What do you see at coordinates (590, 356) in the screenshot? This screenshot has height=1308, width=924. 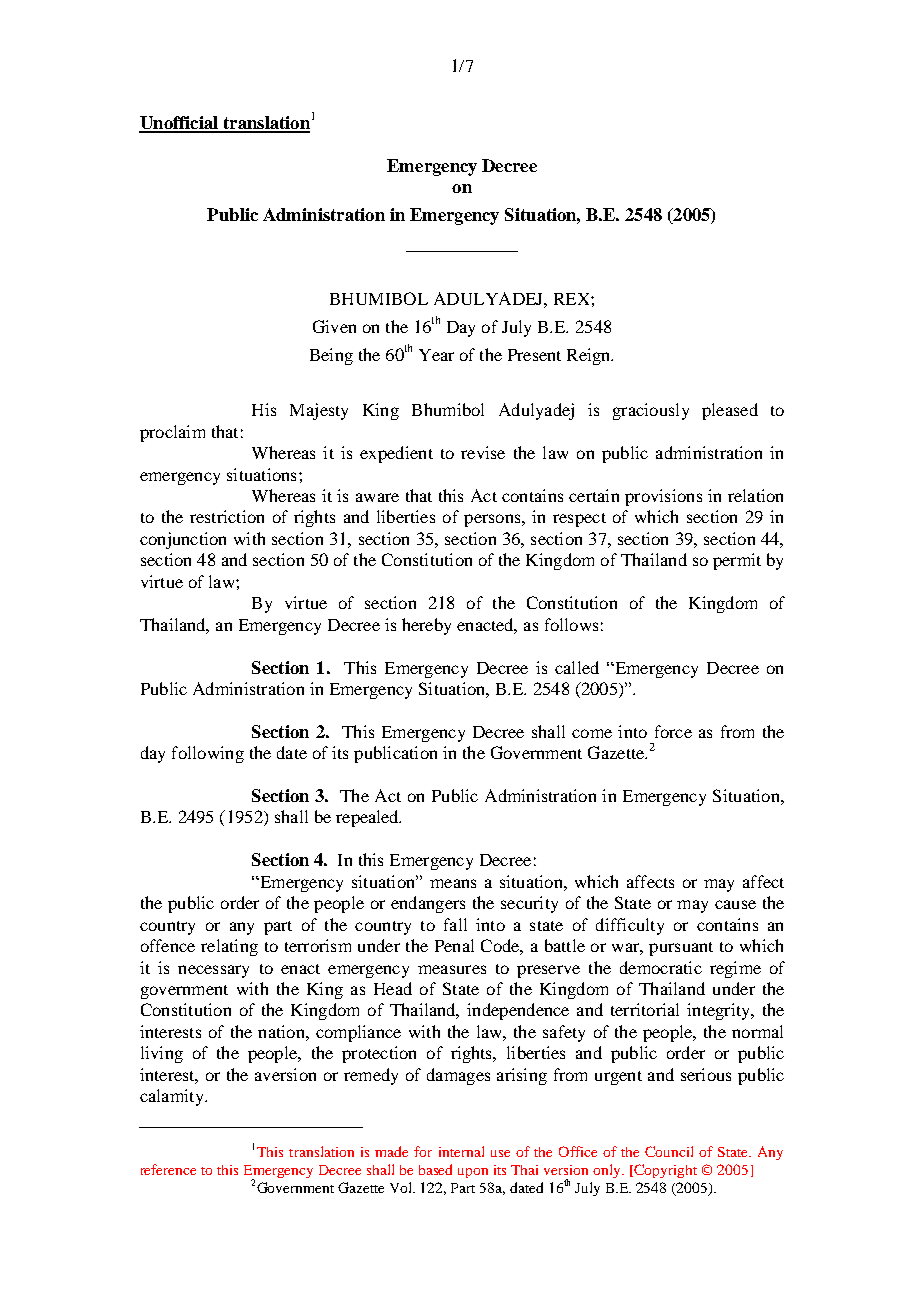 I see `Reign` at bounding box center [590, 356].
